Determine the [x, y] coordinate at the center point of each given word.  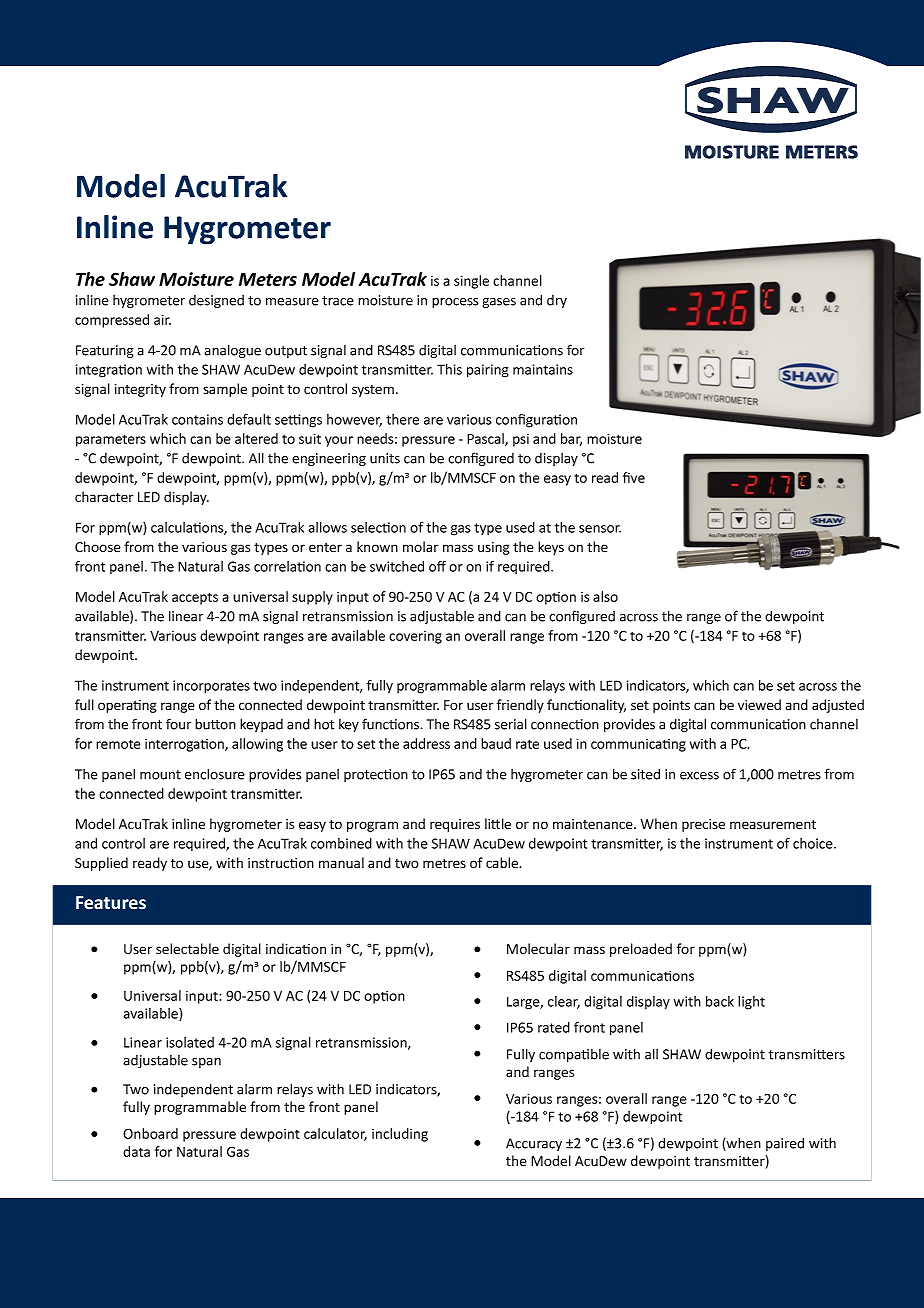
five [634, 477]
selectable [187, 949]
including [400, 1135]
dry [557, 301]
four [178, 724]
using [494, 548]
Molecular [538, 948]
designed [216, 301]
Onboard [150, 1133]
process [455, 303]
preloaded [641, 950]
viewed [759, 704]
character [104, 497]
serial [511, 724]
